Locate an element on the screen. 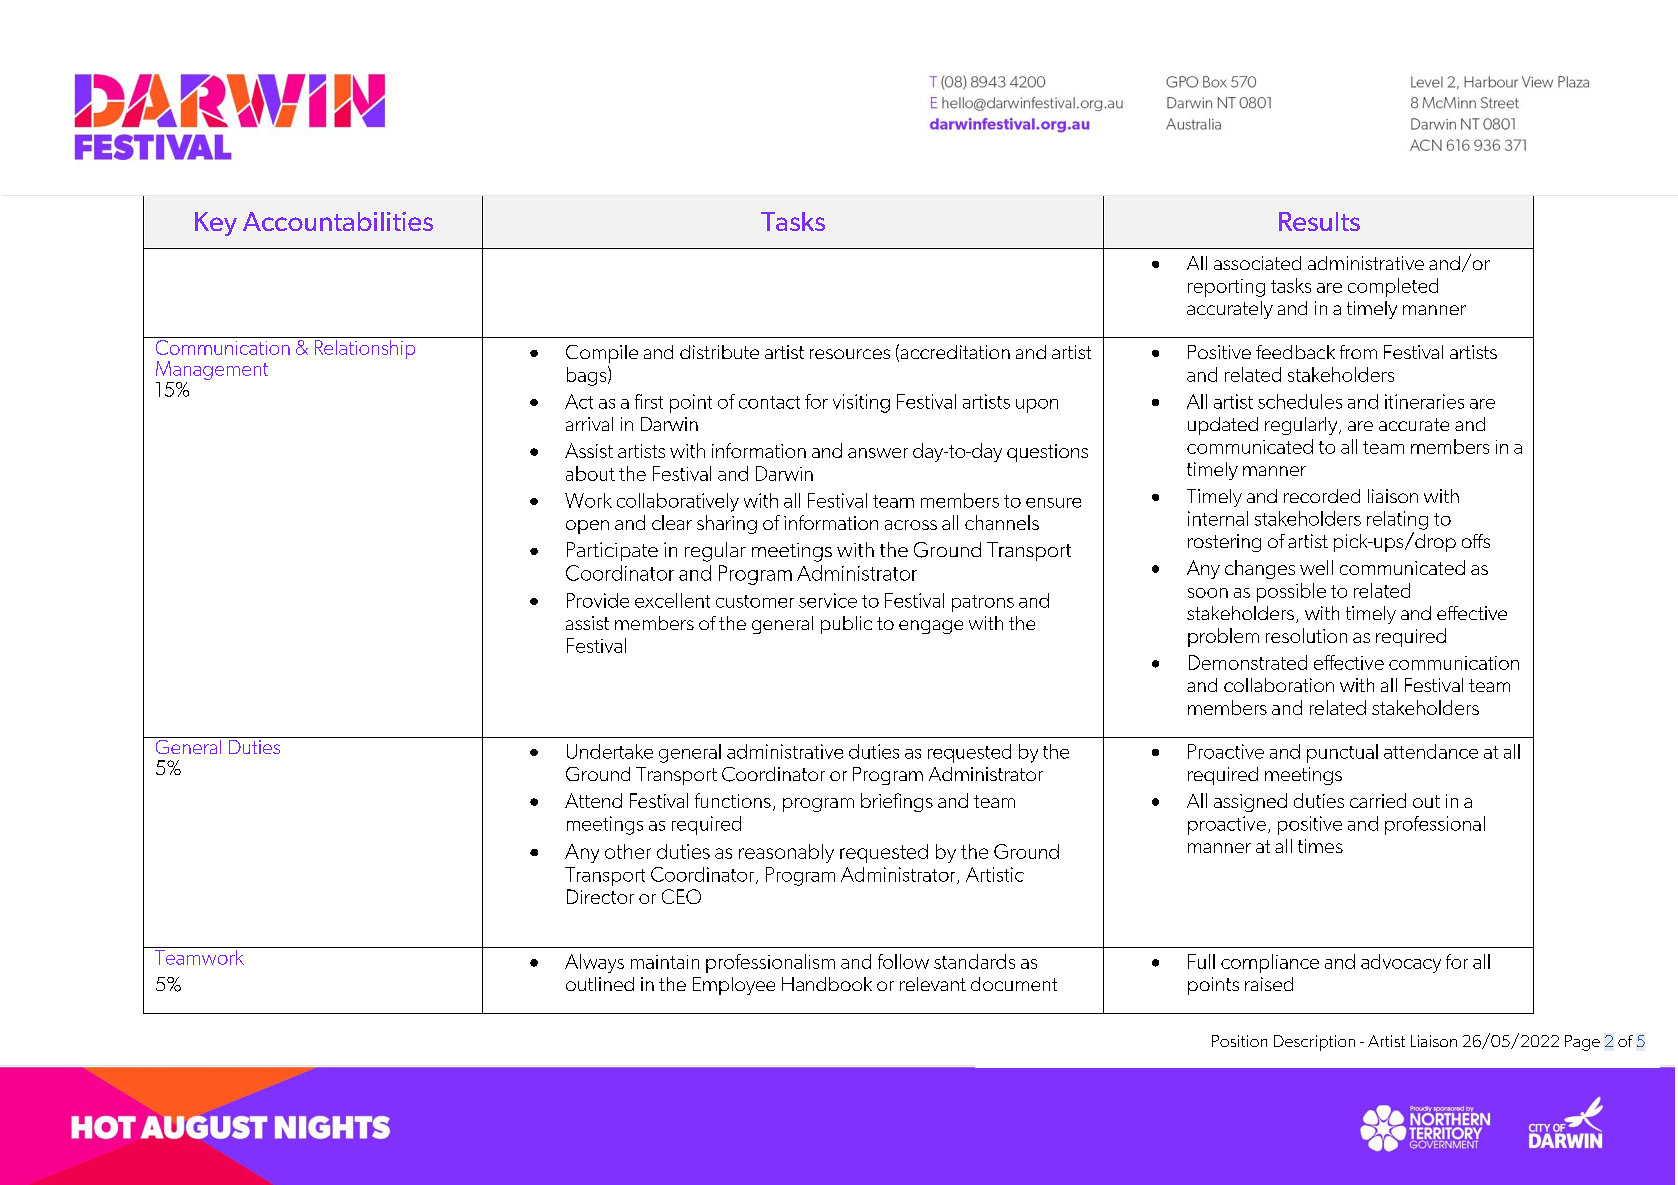  arrival is located at coordinates (589, 424).
